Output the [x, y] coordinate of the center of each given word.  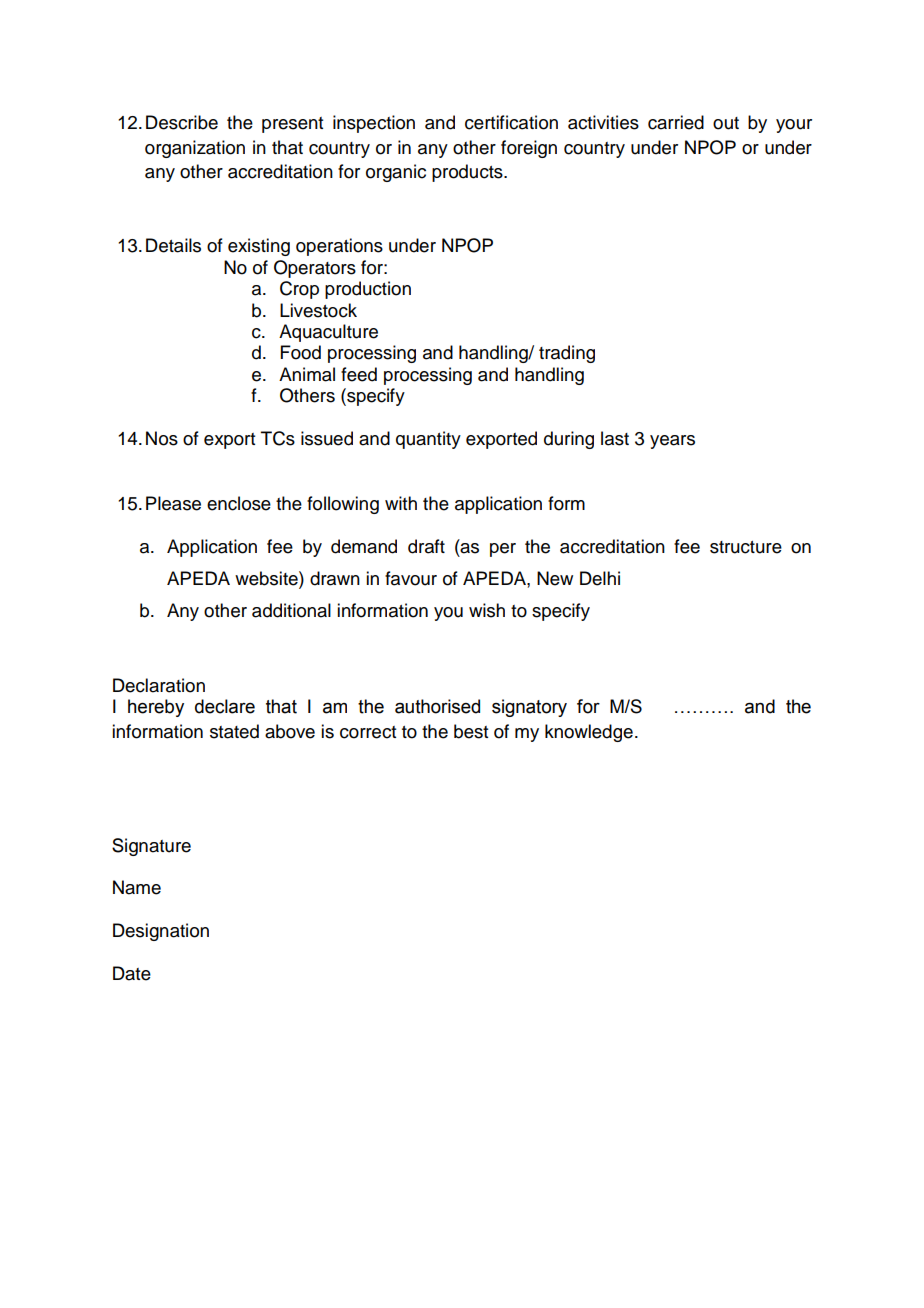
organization [195, 149]
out [726, 123]
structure [746, 547]
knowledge [589, 733]
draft [426, 546]
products [468, 173]
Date [132, 973]
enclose [239, 503]
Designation [161, 932]
